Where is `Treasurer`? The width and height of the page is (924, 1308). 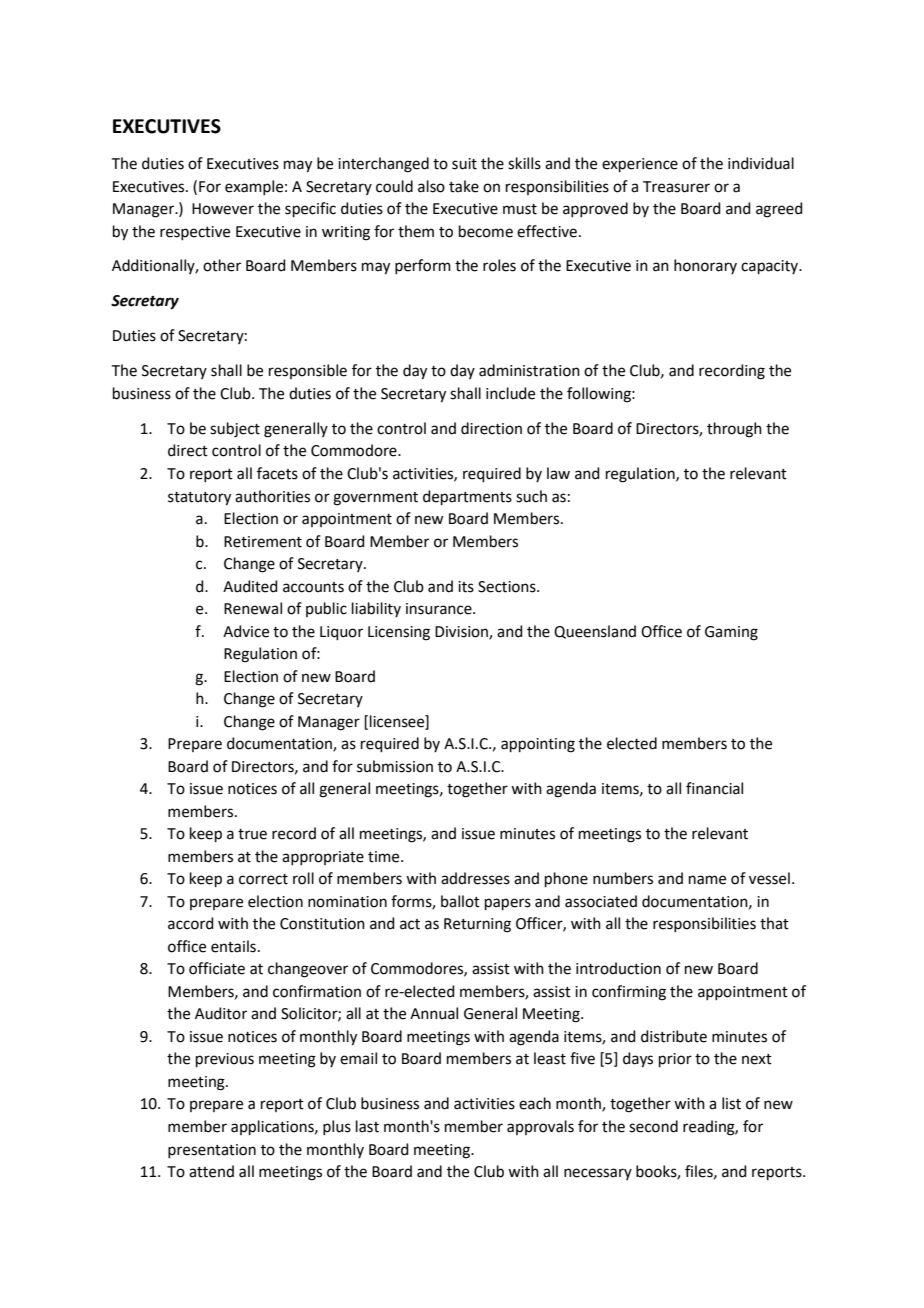 Treasurer is located at coordinates (676, 187).
